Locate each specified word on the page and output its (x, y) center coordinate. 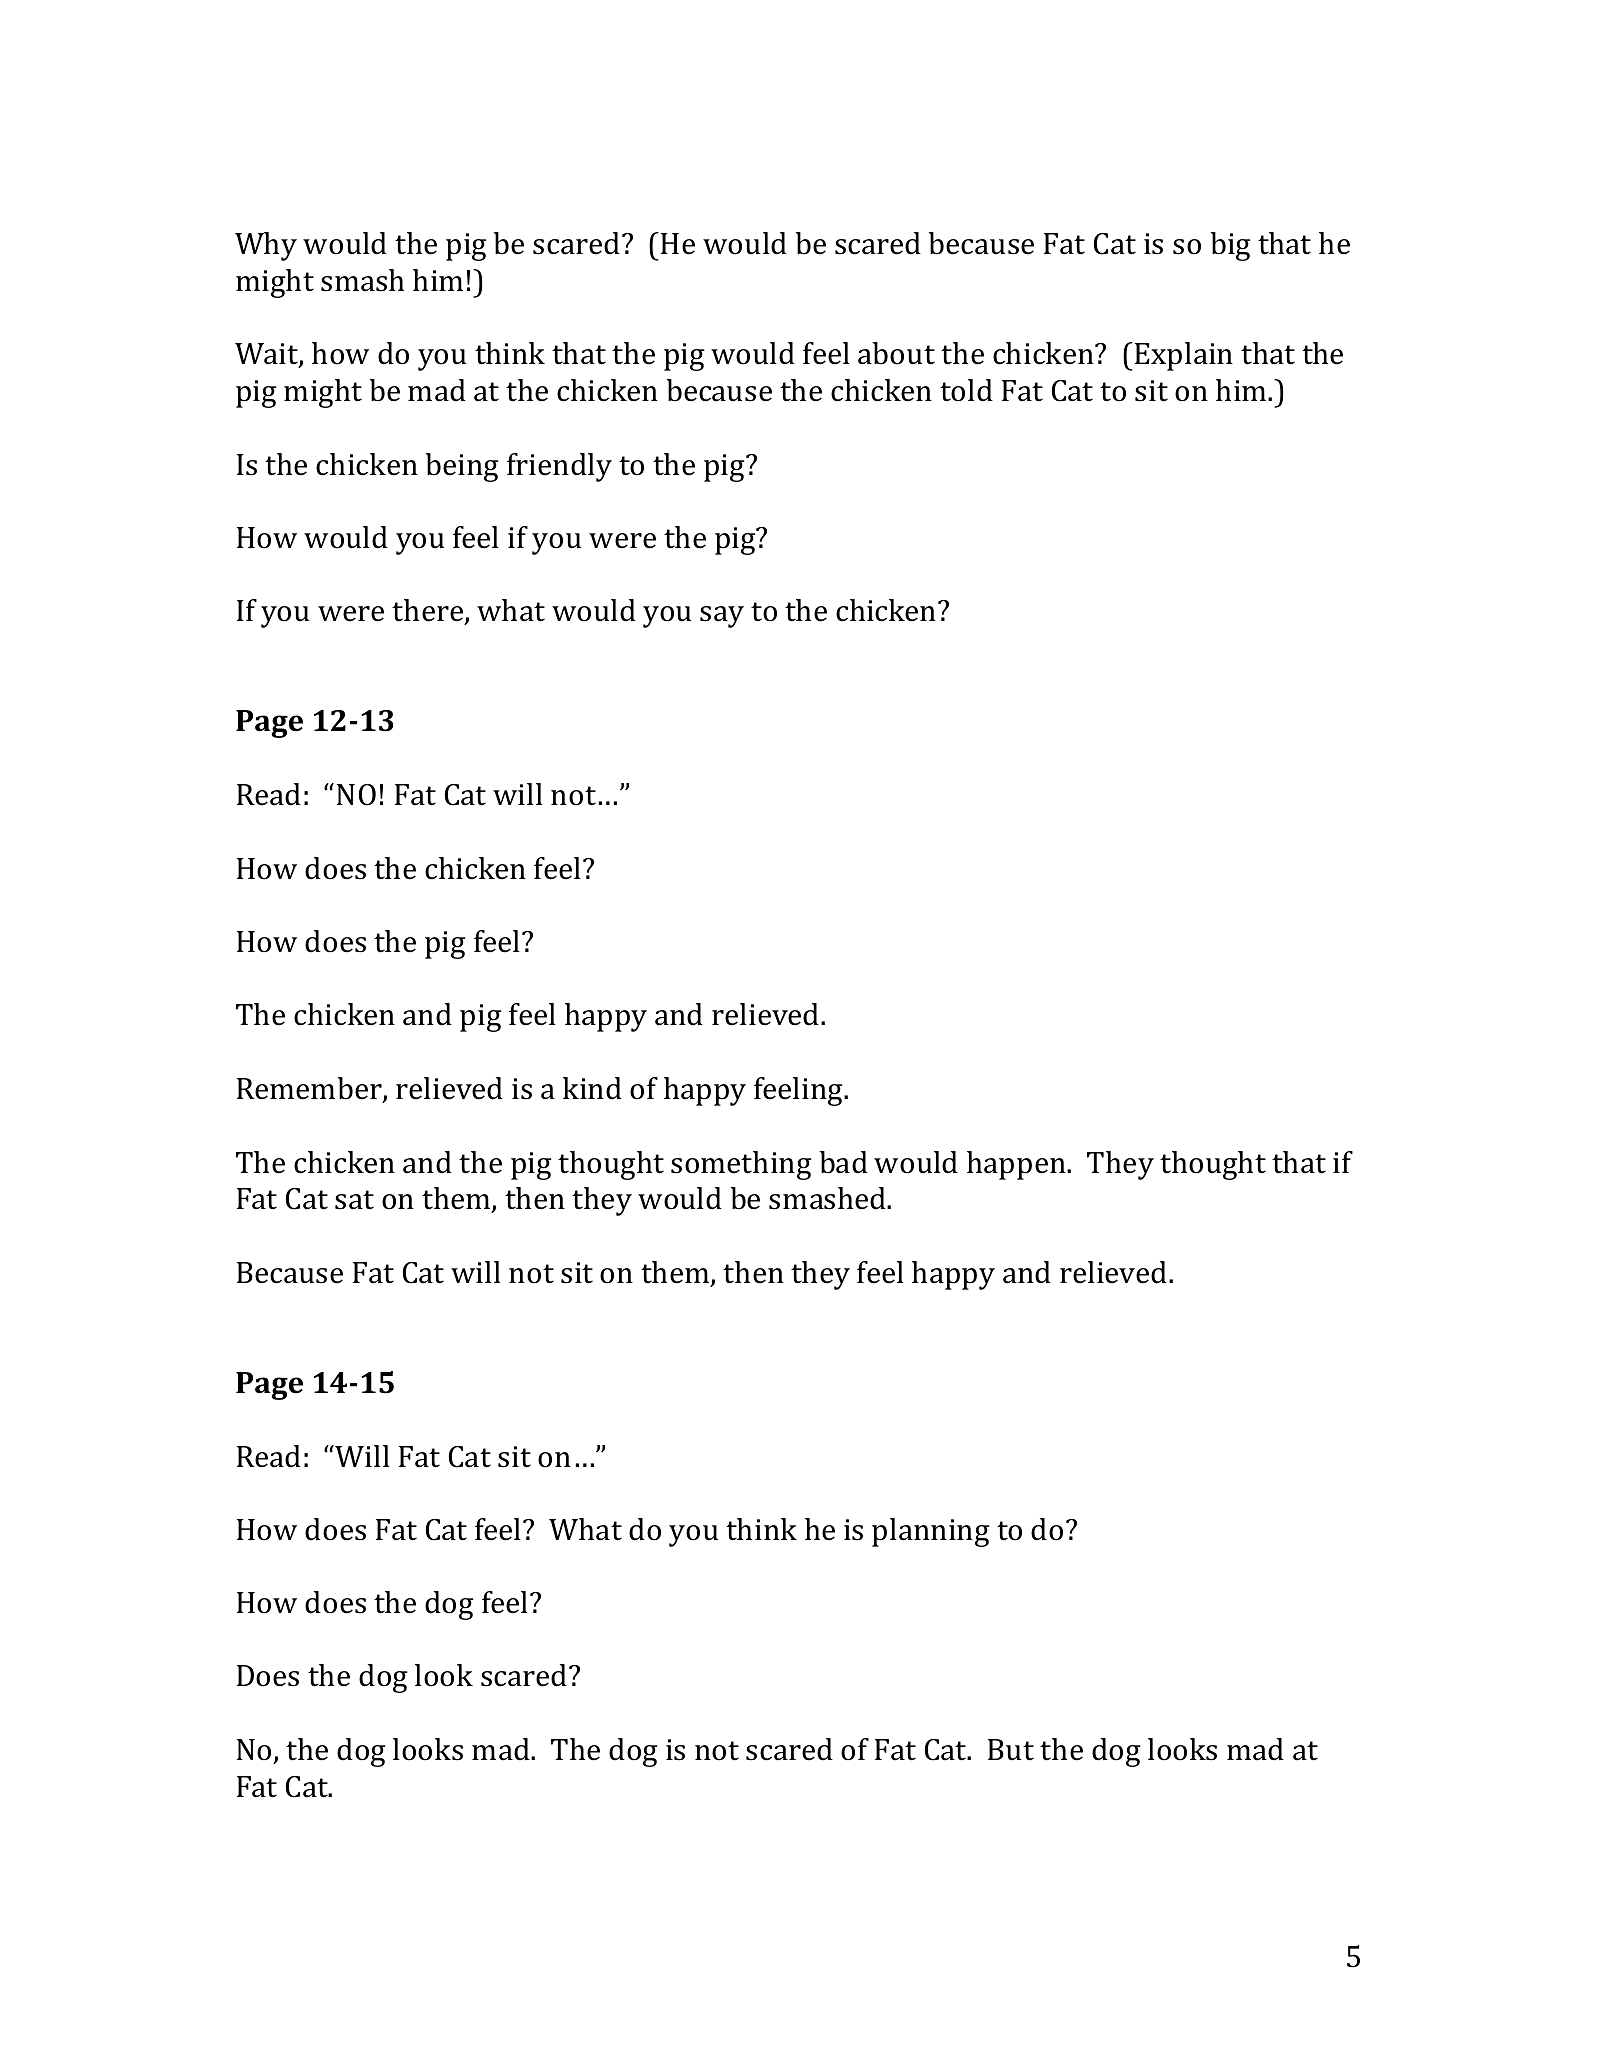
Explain (1184, 356)
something (741, 1165)
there (429, 611)
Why (266, 246)
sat (354, 1200)
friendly (559, 467)
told (966, 390)
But (1011, 1750)
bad (844, 1162)
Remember (310, 1089)
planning (930, 1532)
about (896, 353)
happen (1017, 1165)
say (722, 617)
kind (592, 1088)
